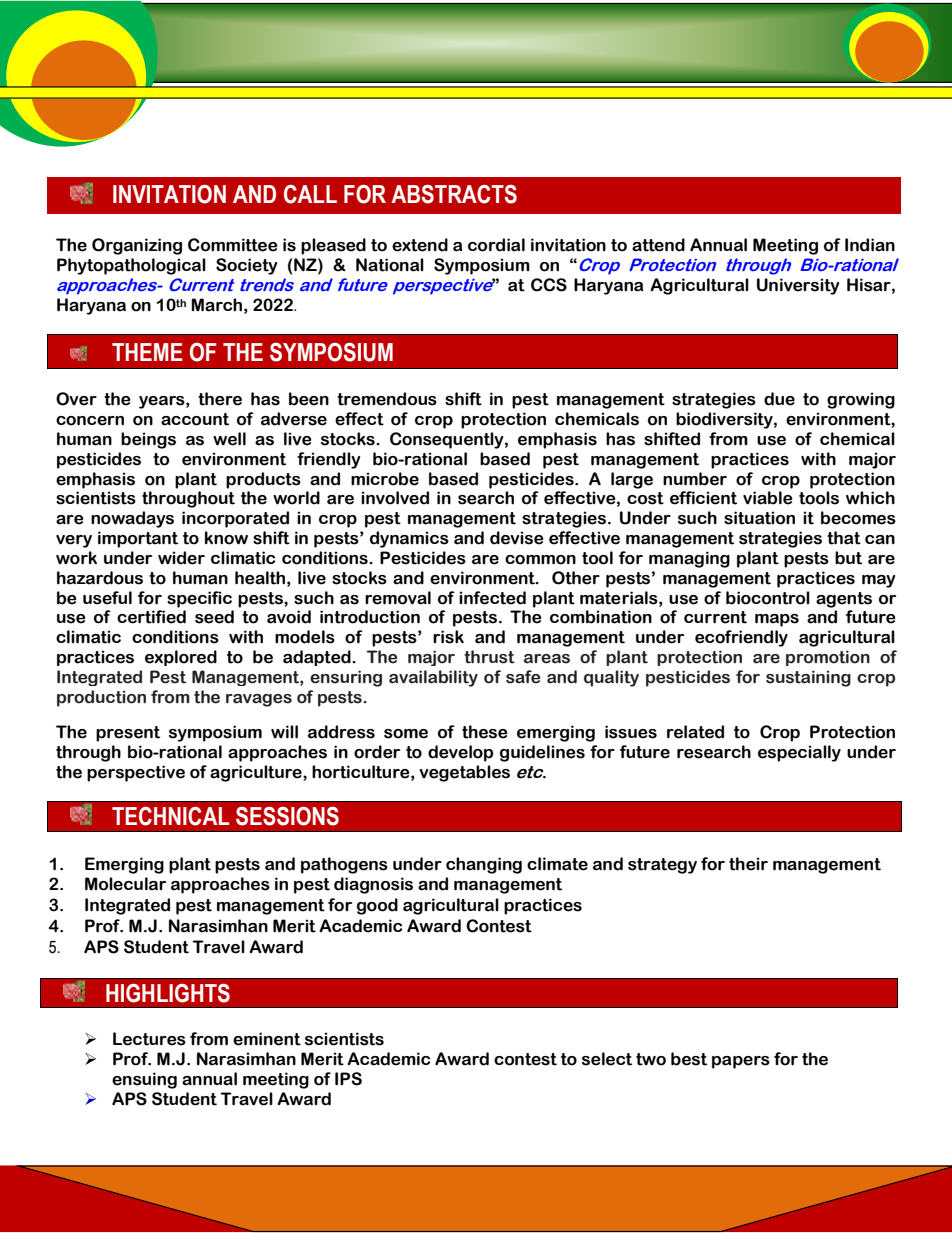 The height and width of the screenshot is (1233, 952). I want to click on Organizing, so click(137, 246).
